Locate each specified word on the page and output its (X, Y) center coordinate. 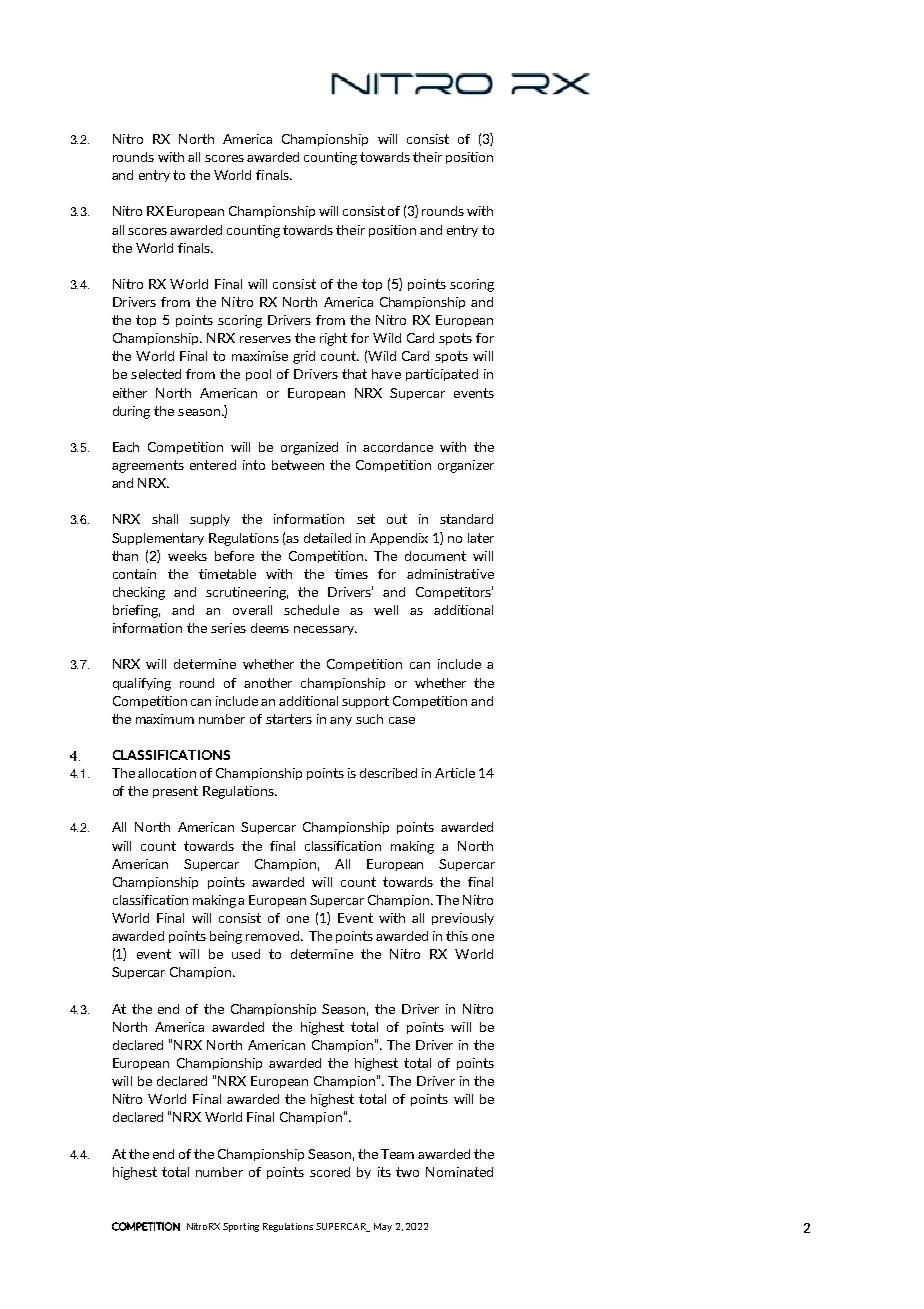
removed (272, 936)
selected (156, 374)
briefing (136, 611)
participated (442, 375)
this (457, 936)
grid (304, 357)
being (226, 937)
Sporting (241, 1227)
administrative (450, 574)
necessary (325, 630)
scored (330, 1172)
